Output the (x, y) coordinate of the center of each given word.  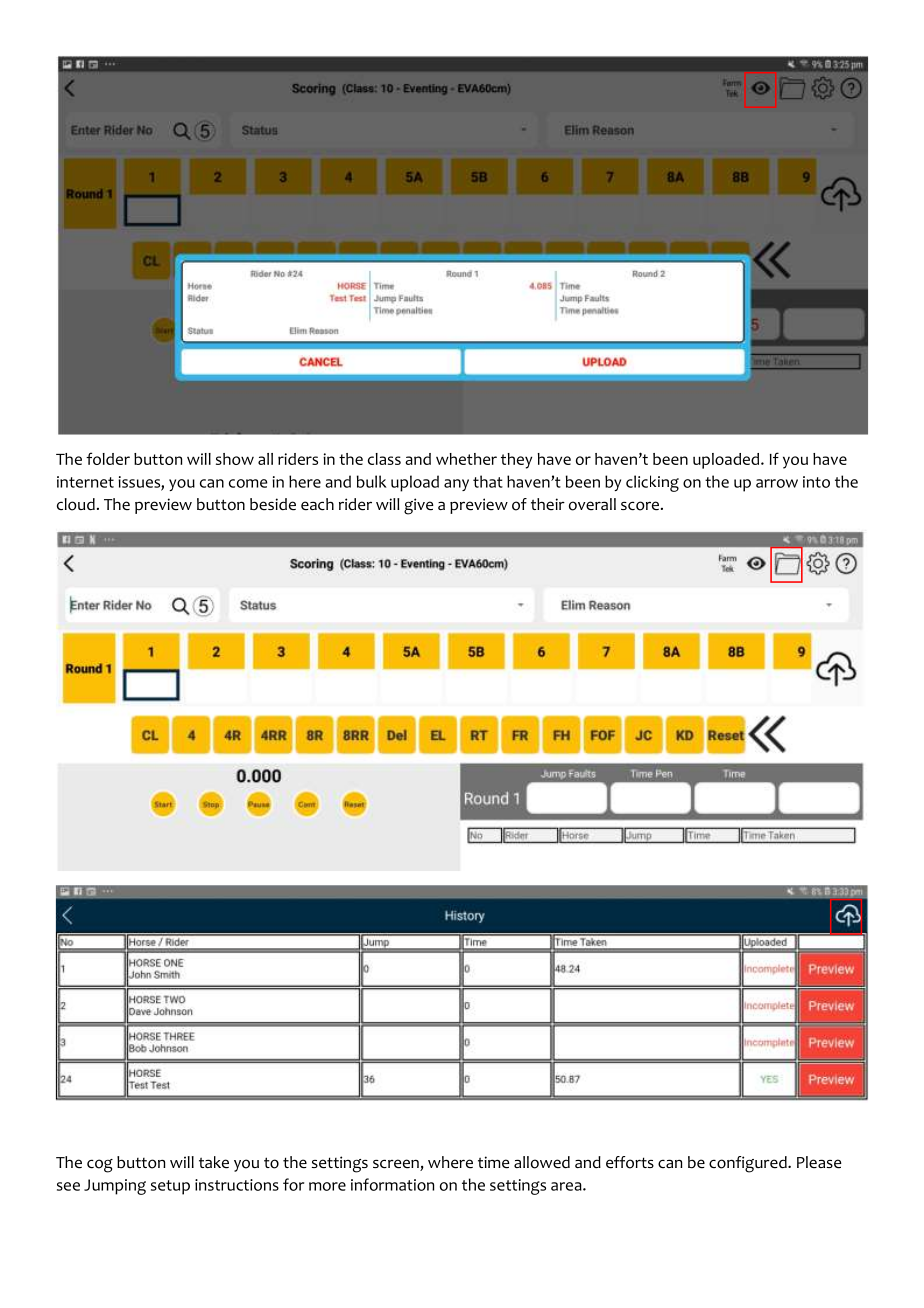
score (640, 506)
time (494, 1162)
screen (397, 1165)
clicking (652, 483)
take (214, 1162)
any (456, 485)
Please (819, 1162)
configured (749, 1164)
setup (170, 1187)
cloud (76, 504)
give (419, 506)
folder (108, 458)
